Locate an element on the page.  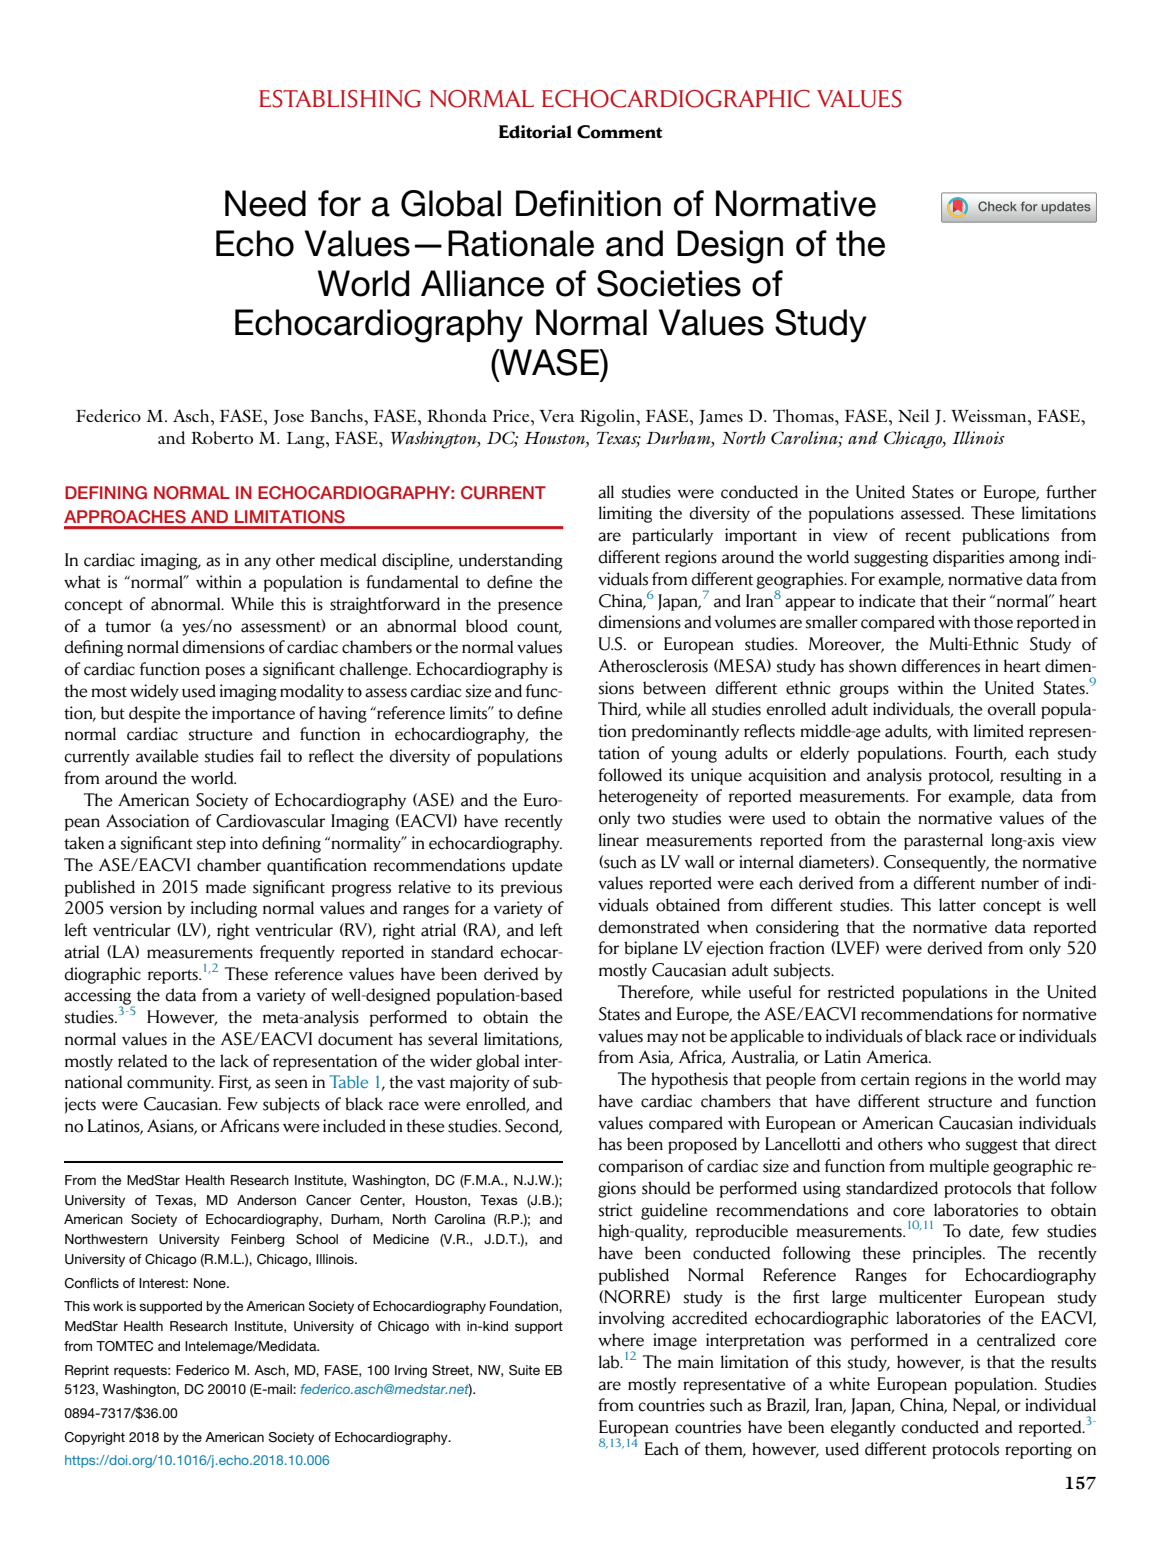
resulting is located at coordinates (1031, 776).
